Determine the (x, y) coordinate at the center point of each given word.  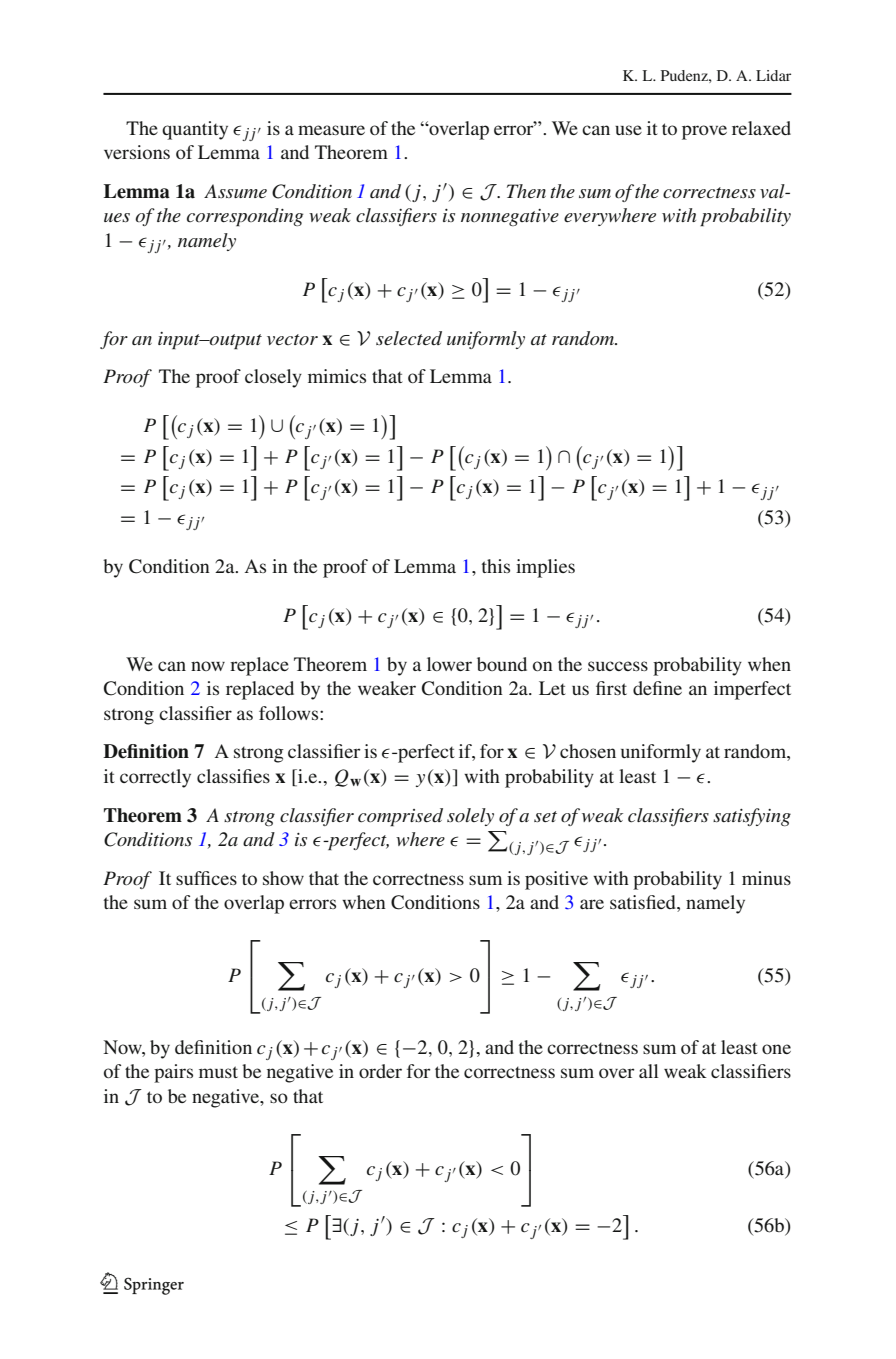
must (218, 1072)
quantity (195, 130)
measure (331, 130)
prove (704, 132)
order (380, 1071)
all (649, 1071)
